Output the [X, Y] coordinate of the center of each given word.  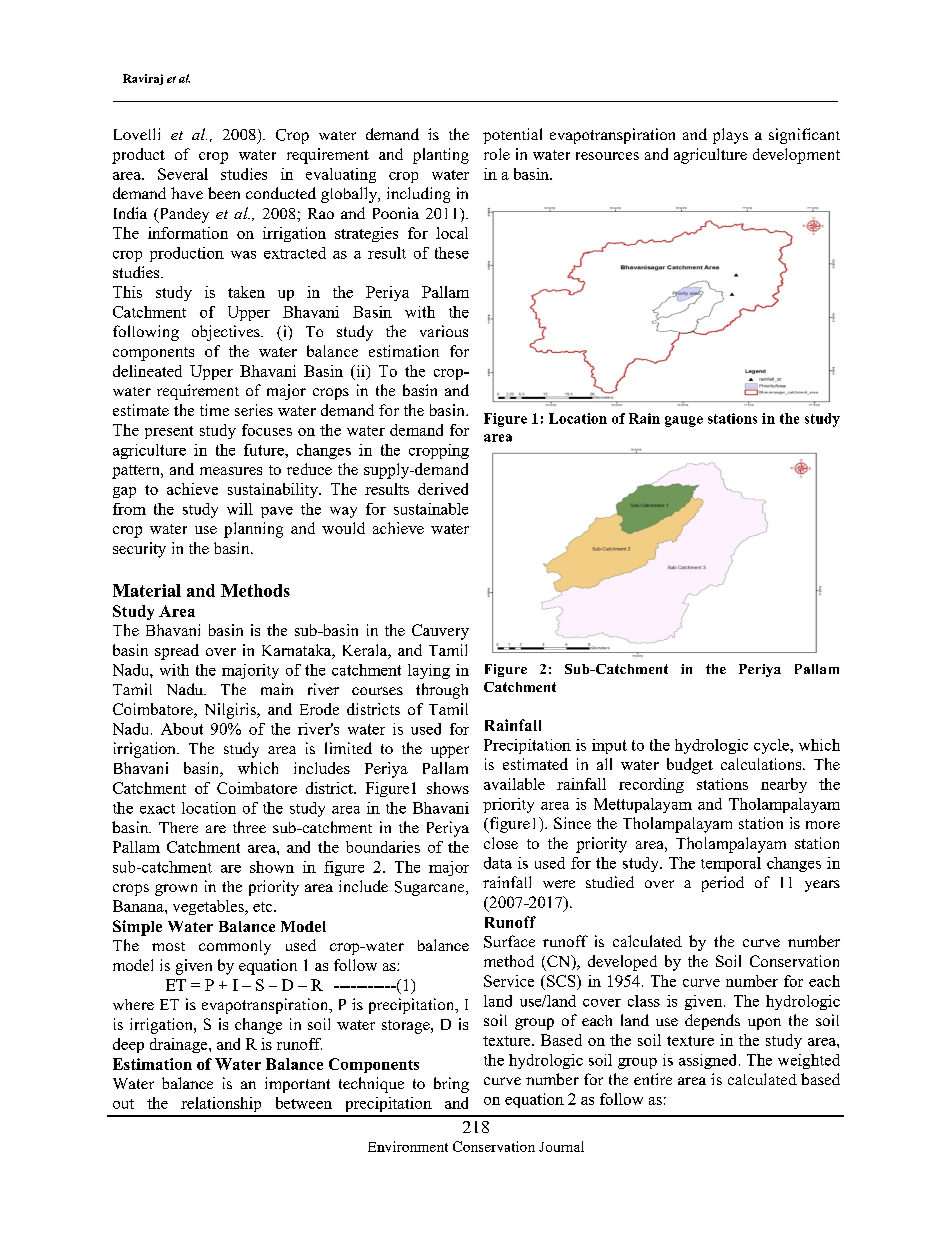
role [497, 154]
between [304, 1103]
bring [451, 1085]
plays [730, 136]
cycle [772, 746]
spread [177, 652]
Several [183, 174]
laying [429, 671]
